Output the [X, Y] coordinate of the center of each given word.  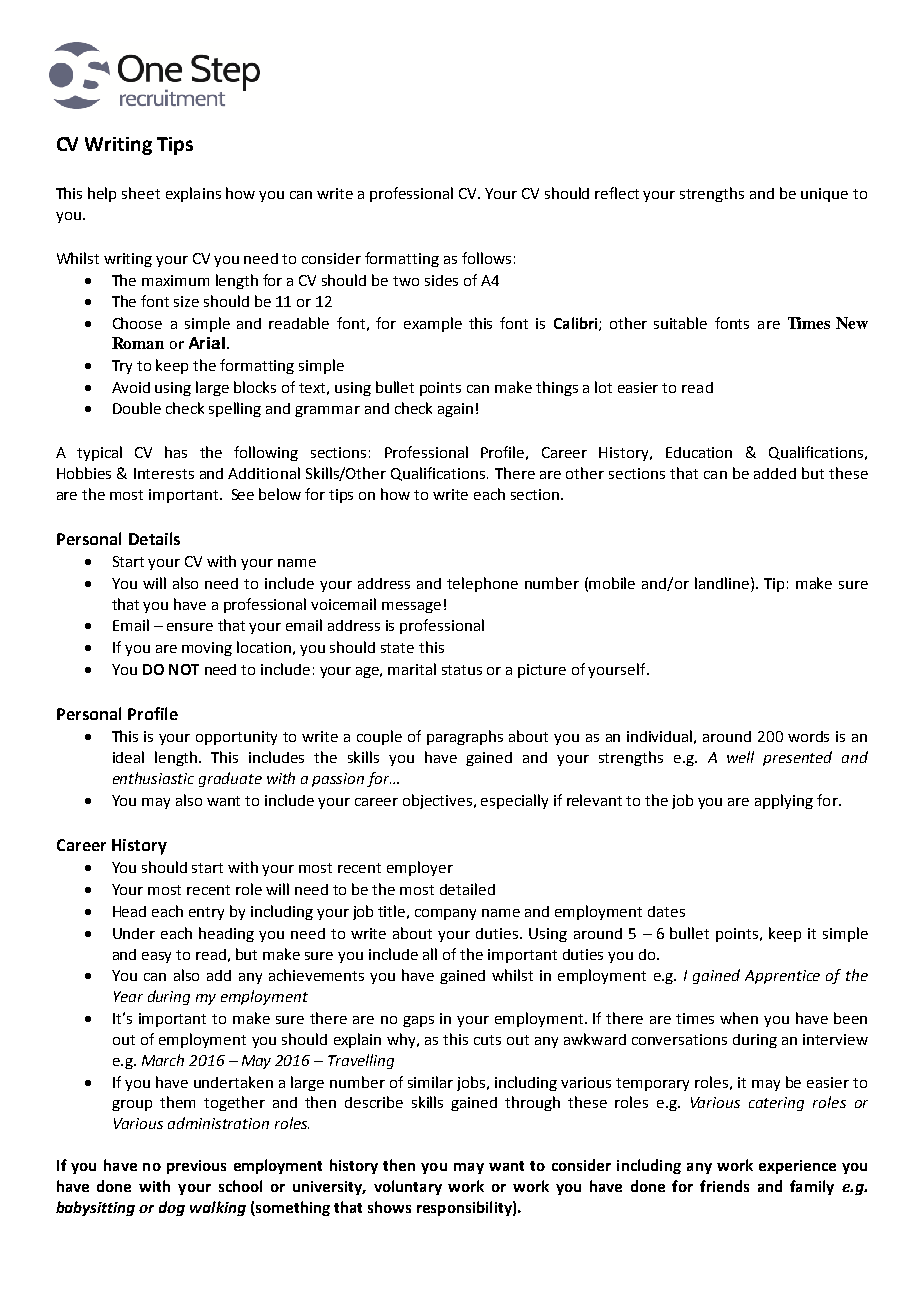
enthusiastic [153, 778]
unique [824, 195]
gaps [418, 1021]
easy [156, 957]
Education [699, 452]
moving [207, 649]
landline [723, 583]
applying [784, 801]
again [455, 410]
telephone [482, 584]
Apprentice [782, 977]
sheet [141, 193]
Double [137, 408]
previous [196, 1167]
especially [514, 801]
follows [486, 258]
